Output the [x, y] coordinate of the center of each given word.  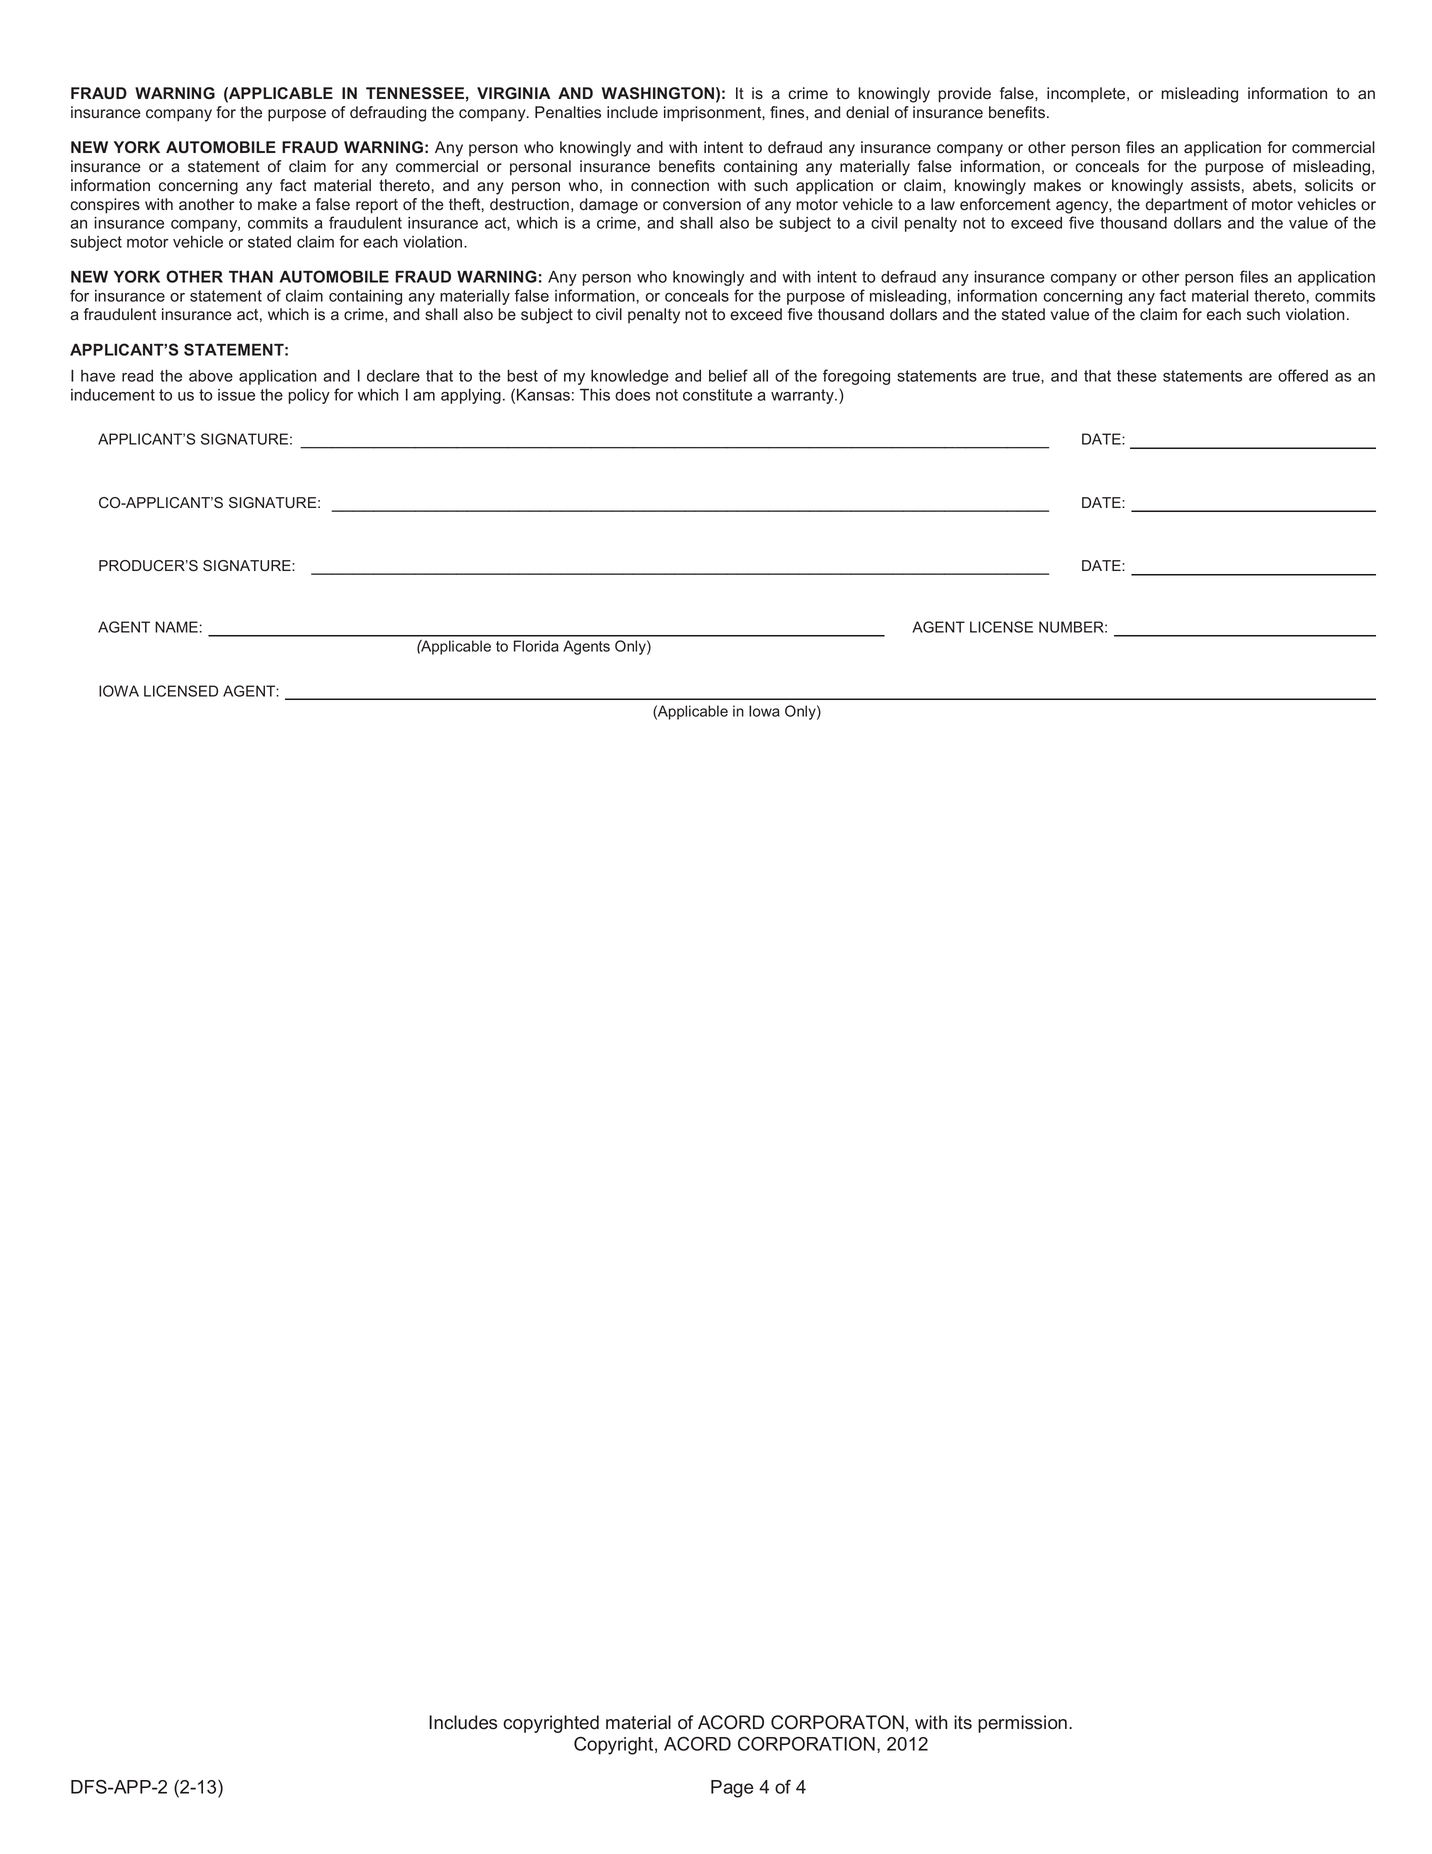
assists [1215, 185]
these [1137, 376]
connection [670, 185]
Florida [536, 646]
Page [732, 1789]
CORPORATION [806, 1743]
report [377, 206]
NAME [176, 627]
